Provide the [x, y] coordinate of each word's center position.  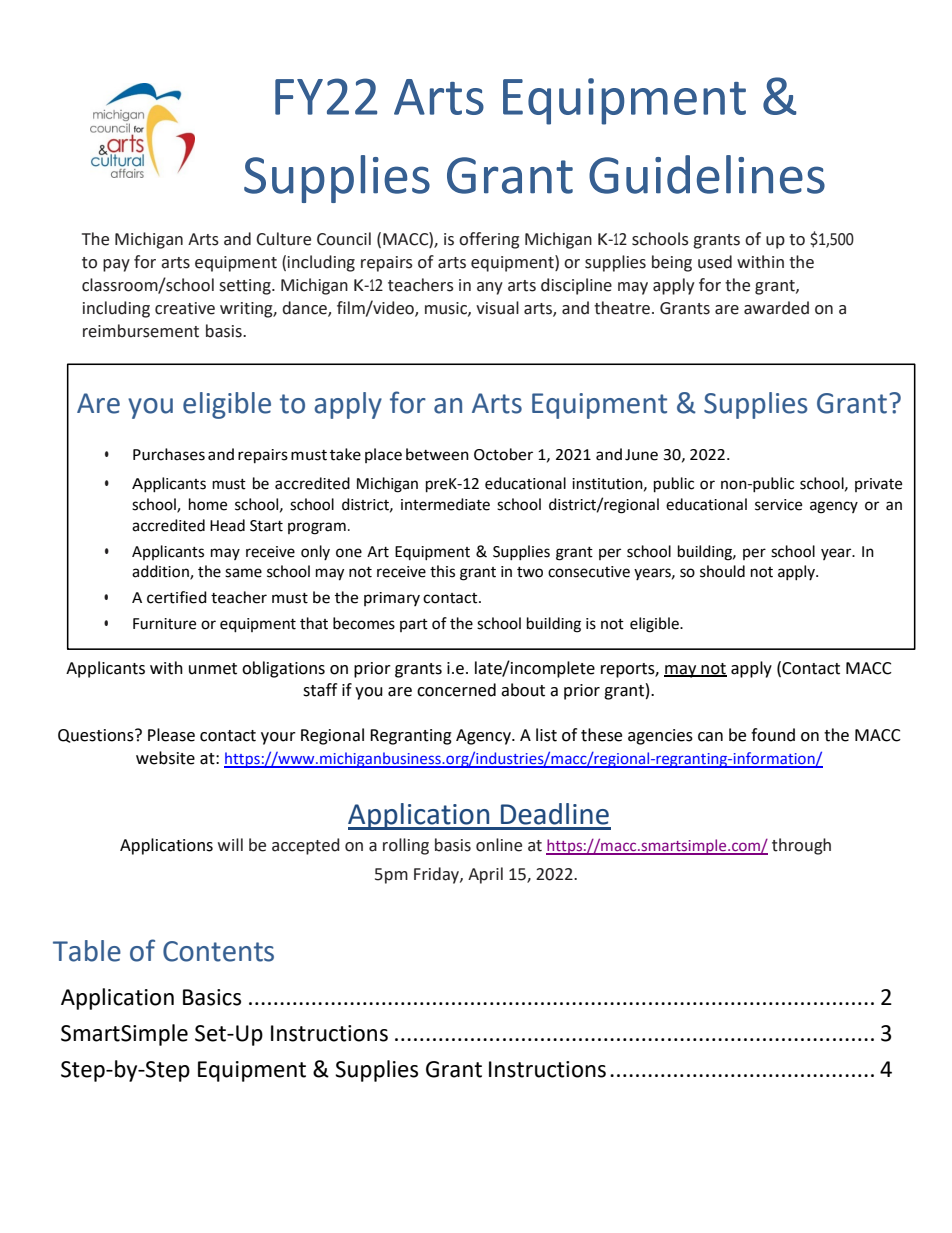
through [801, 846]
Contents [218, 951]
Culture [283, 239]
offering [489, 240]
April [485, 875]
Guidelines [707, 174]
